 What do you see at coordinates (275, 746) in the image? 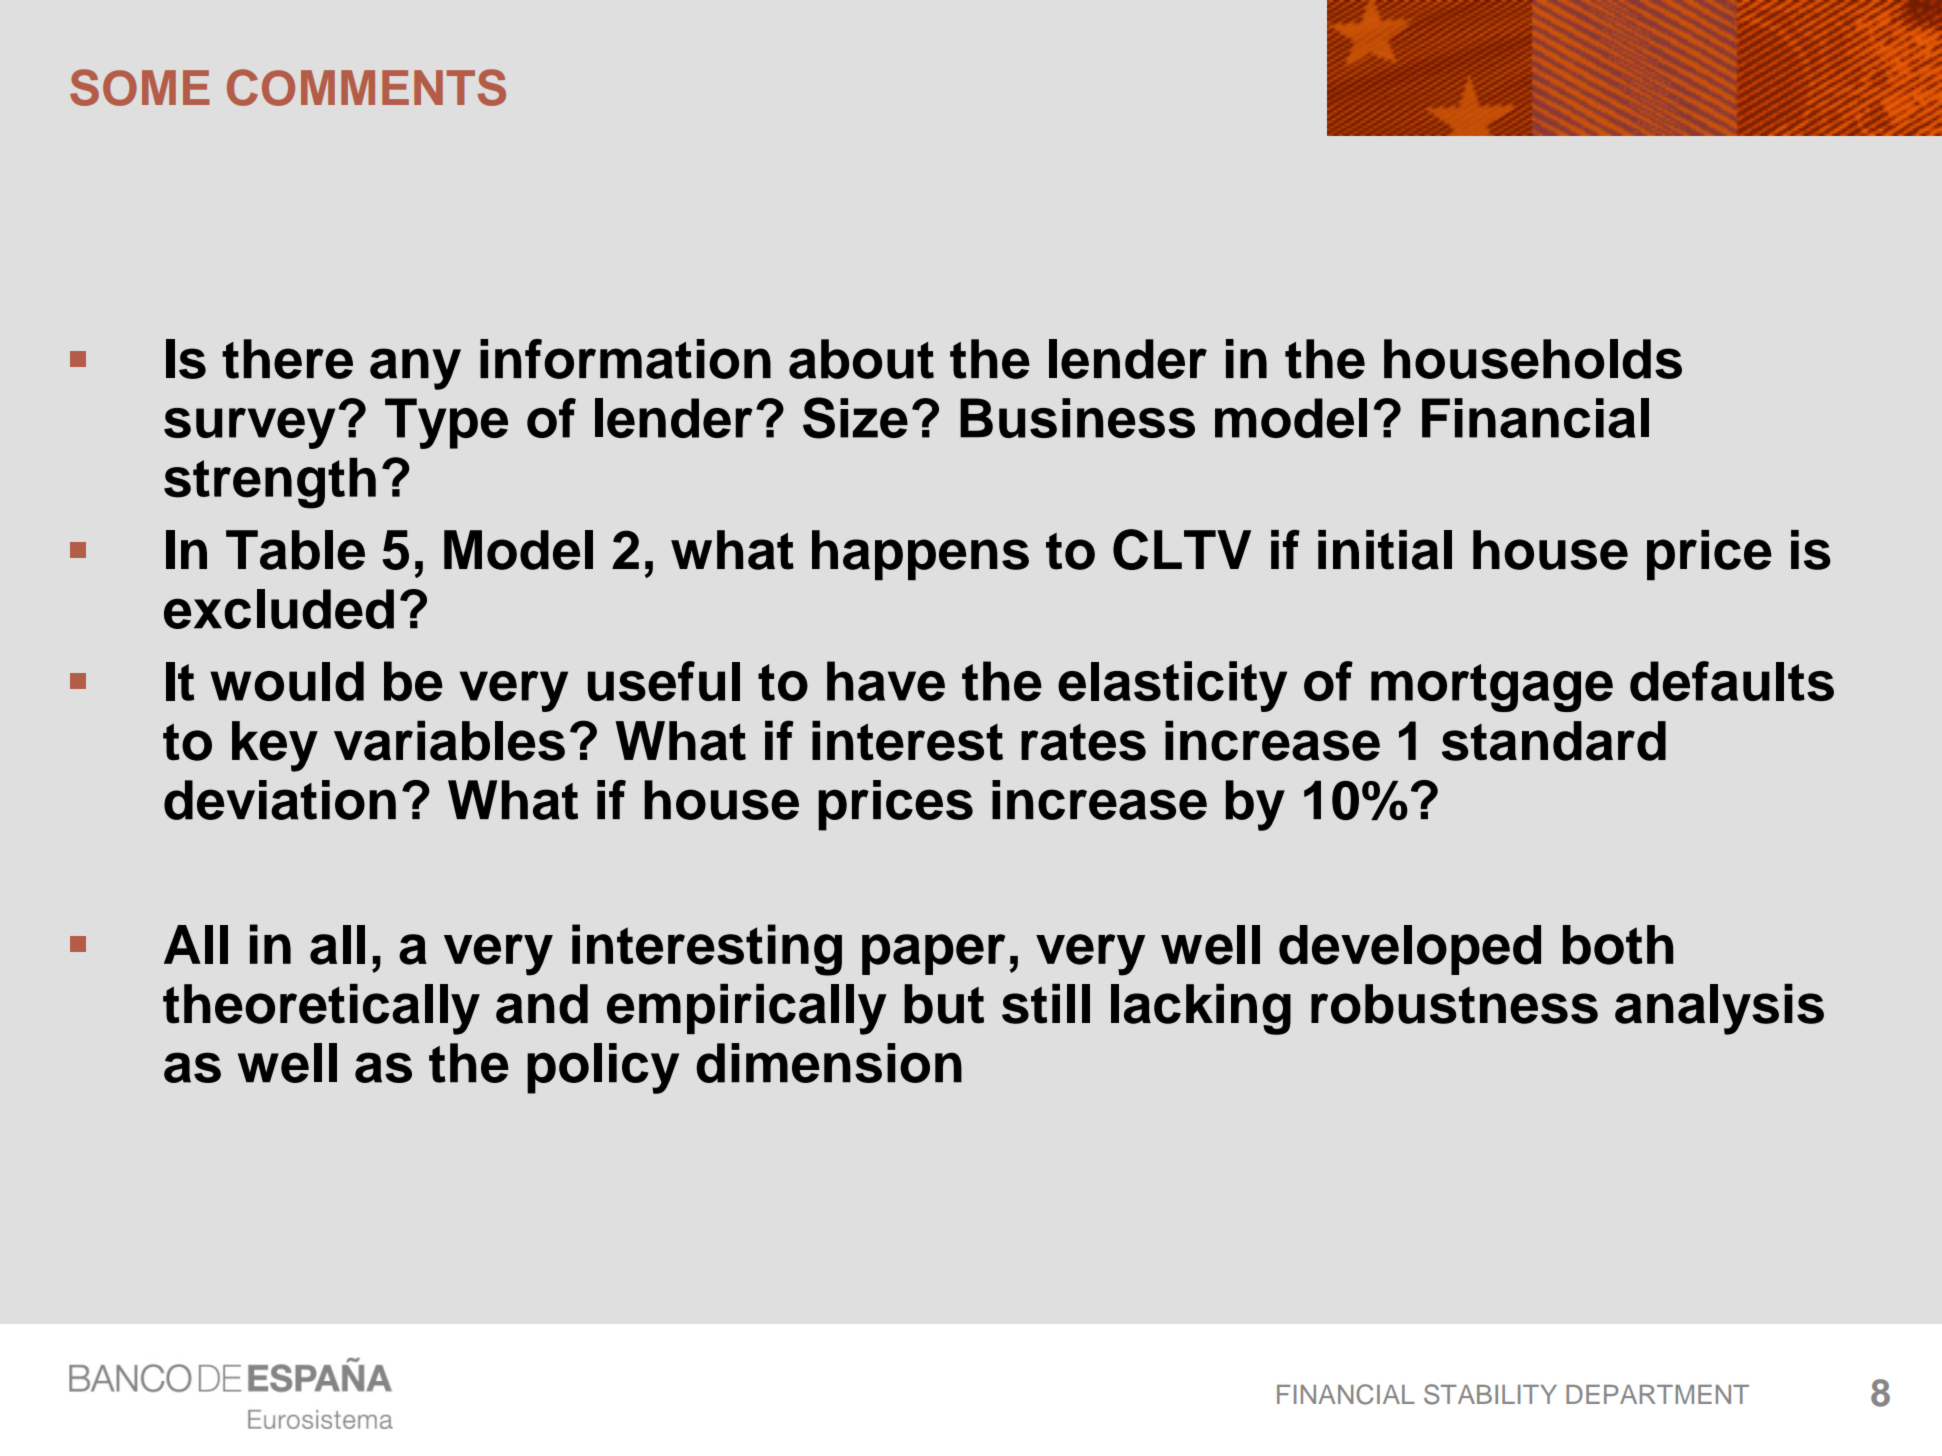
I see `key` at bounding box center [275, 746].
